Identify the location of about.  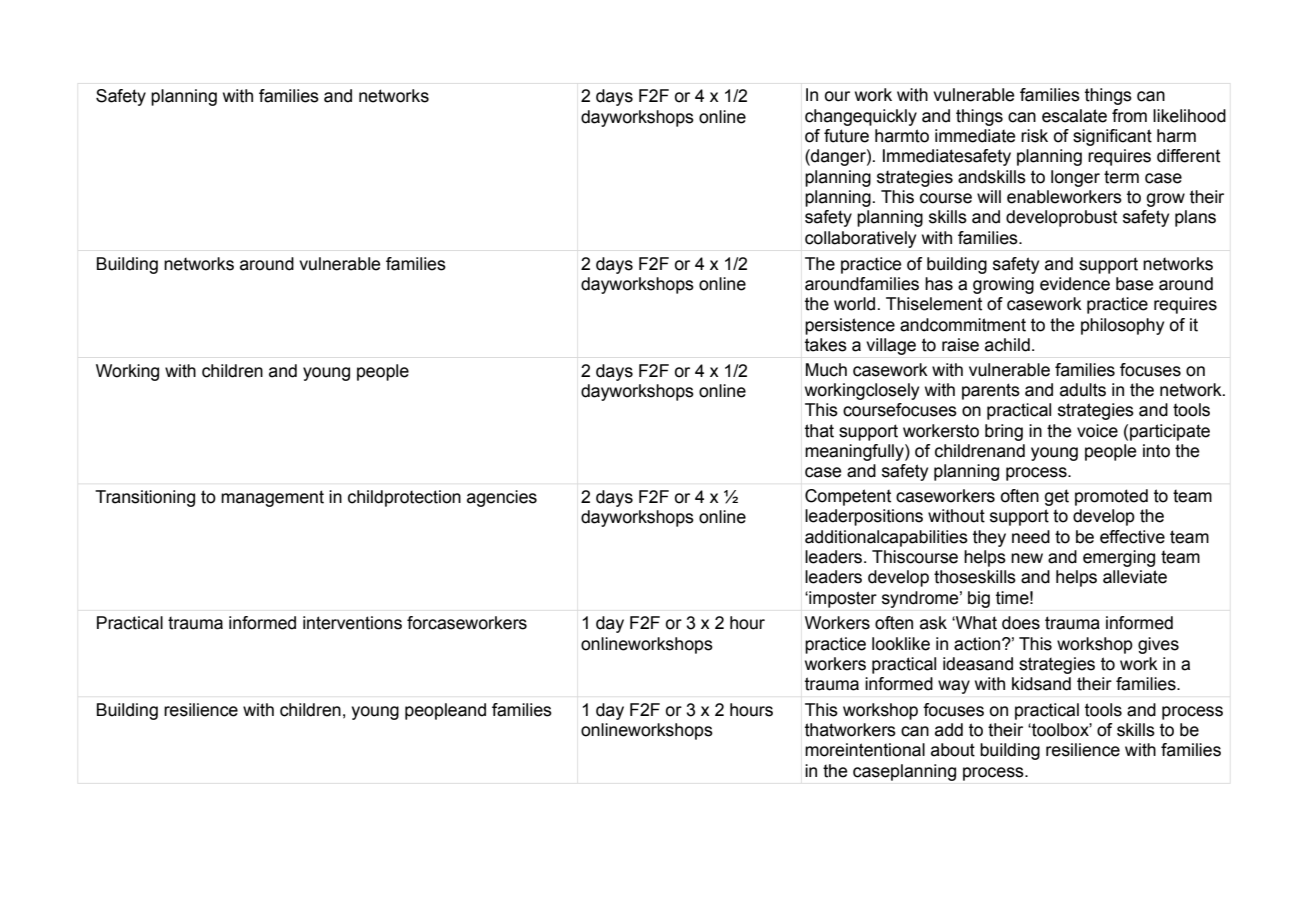
(953, 750).
